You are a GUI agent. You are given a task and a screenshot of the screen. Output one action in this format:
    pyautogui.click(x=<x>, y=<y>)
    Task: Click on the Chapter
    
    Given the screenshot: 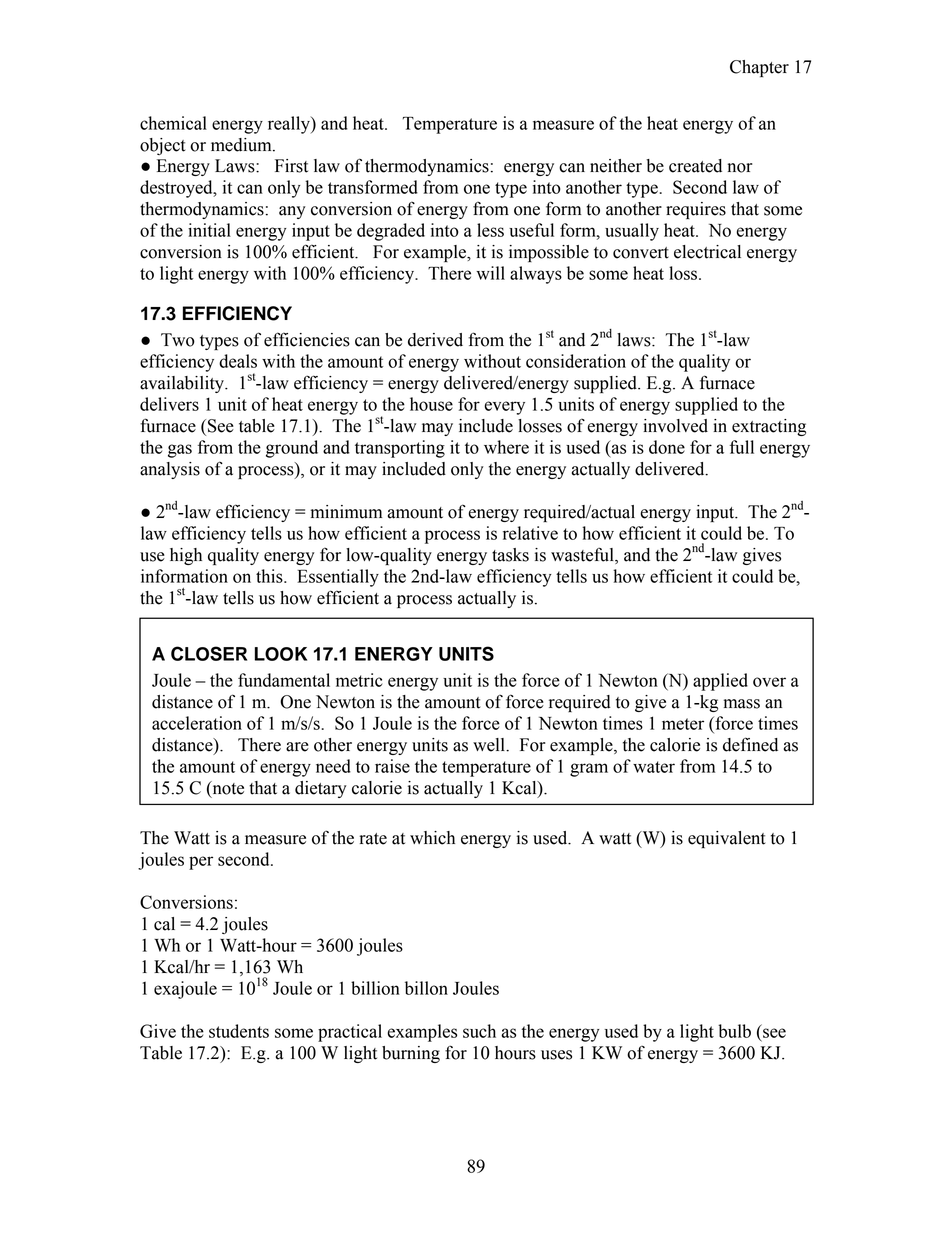 What is the action you would take?
    pyautogui.click(x=759, y=68)
